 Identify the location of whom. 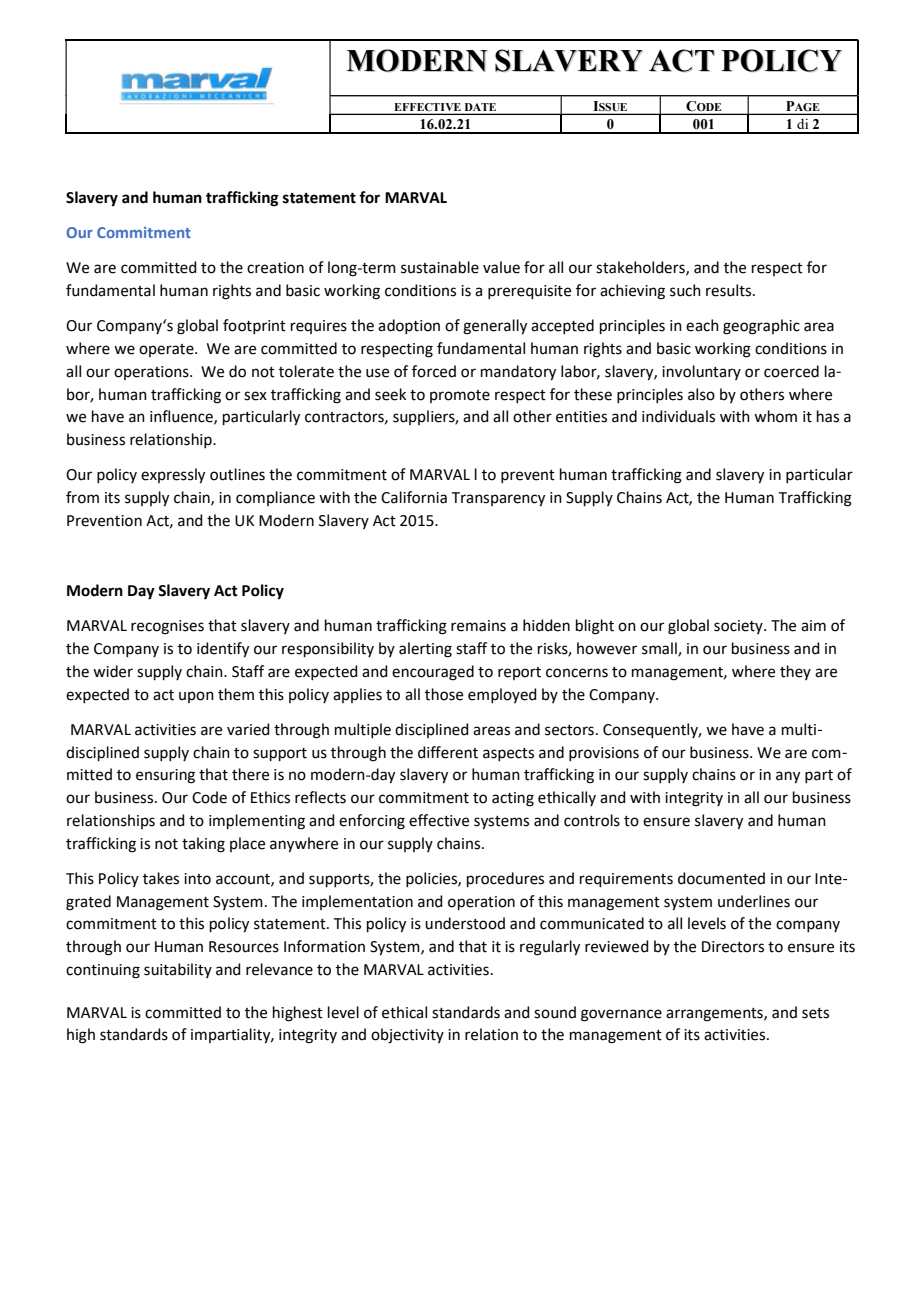
(775, 416).
